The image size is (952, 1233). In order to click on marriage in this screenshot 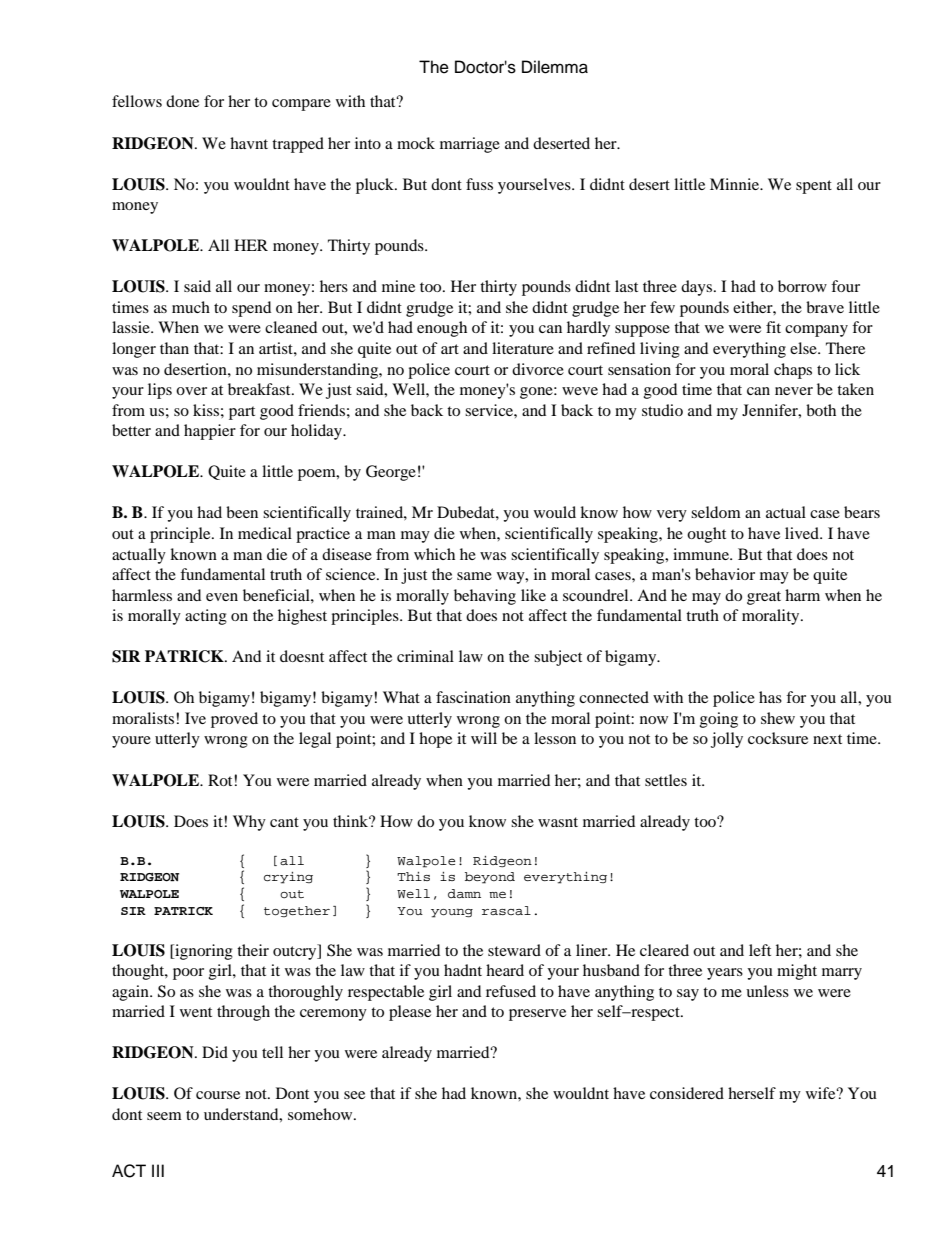, I will do `click(470, 145)`.
